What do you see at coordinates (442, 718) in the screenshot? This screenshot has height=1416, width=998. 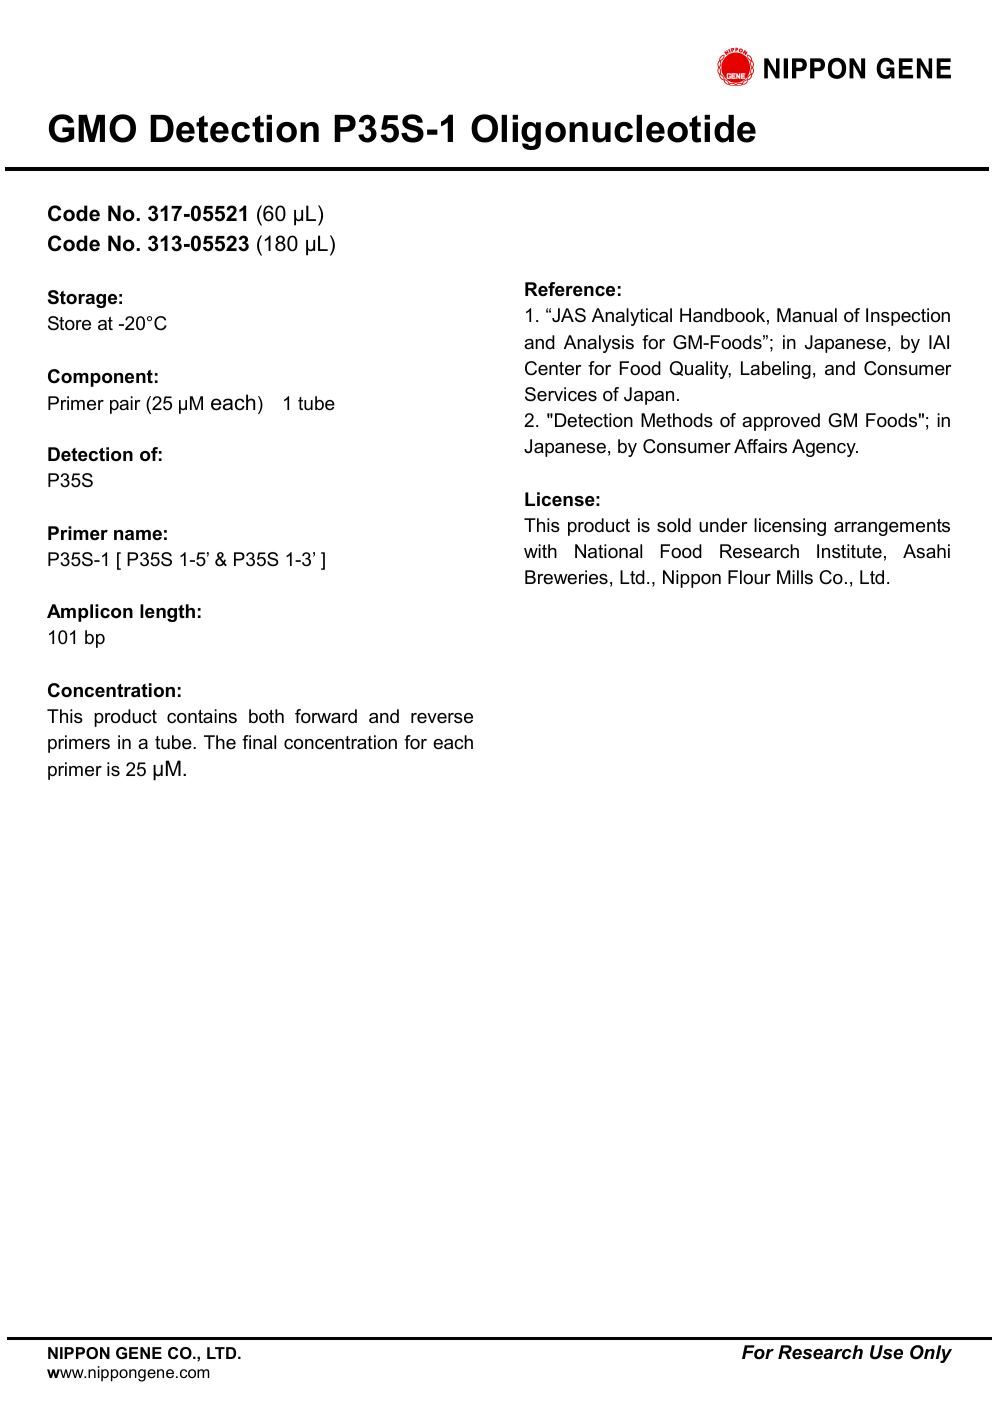 I see `reverse` at bounding box center [442, 718].
